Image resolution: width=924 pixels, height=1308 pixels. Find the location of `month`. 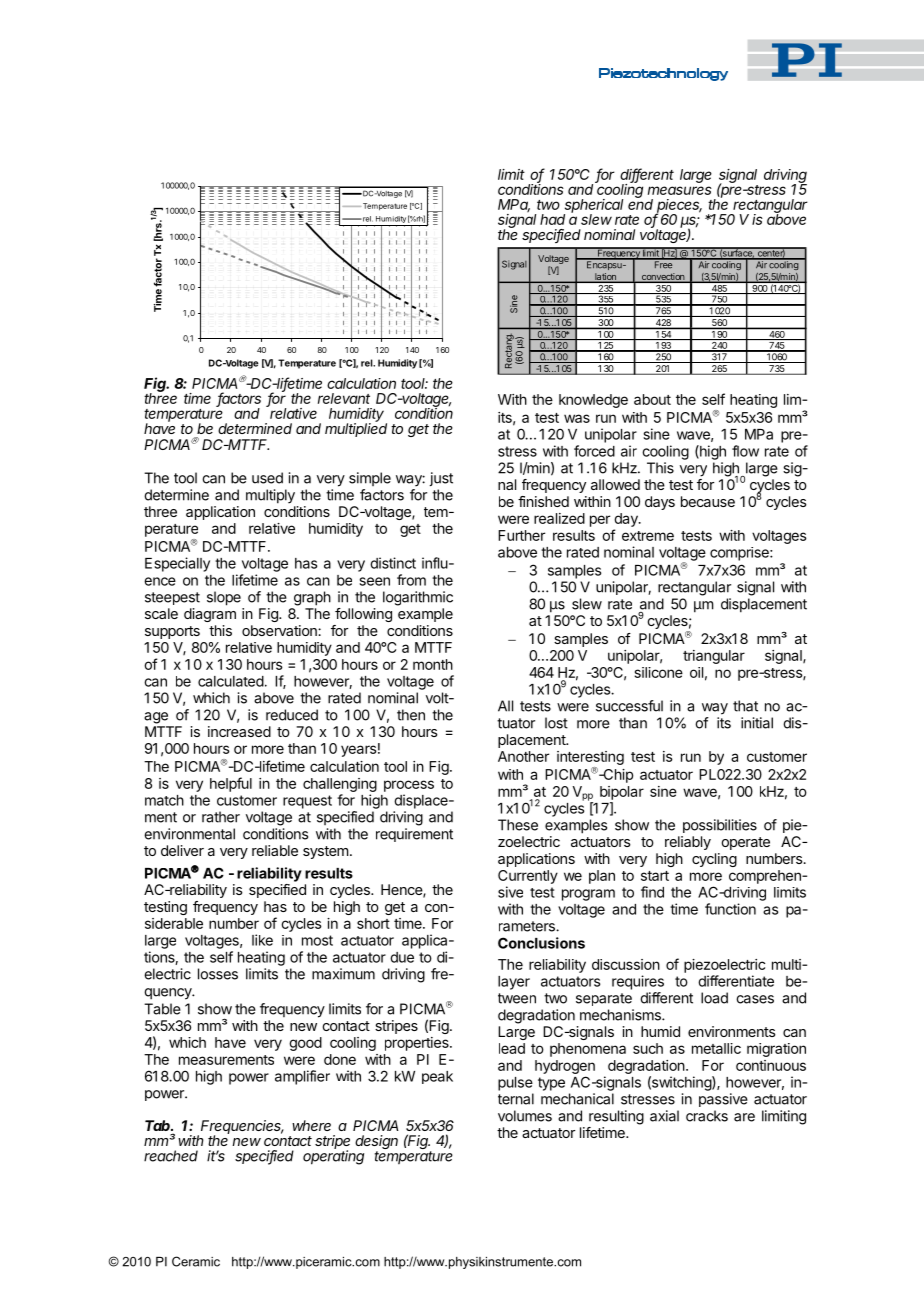

month is located at coordinates (433, 664).
